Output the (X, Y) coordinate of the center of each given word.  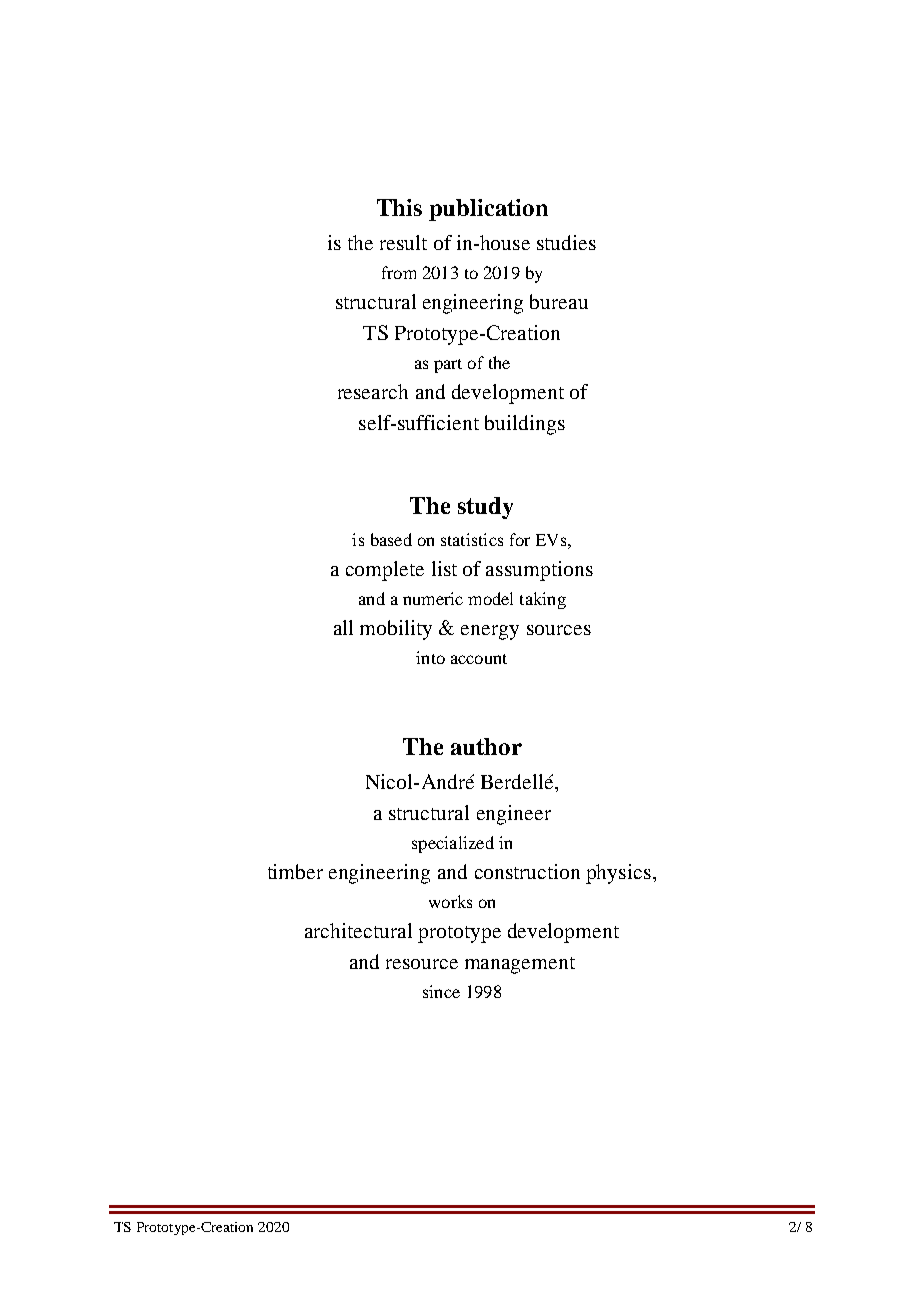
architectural (358, 930)
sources (559, 630)
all (343, 627)
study (485, 508)
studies (566, 242)
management (520, 965)
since (441, 991)
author (486, 746)
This (399, 207)
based (391, 539)
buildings (525, 425)
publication (488, 210)
